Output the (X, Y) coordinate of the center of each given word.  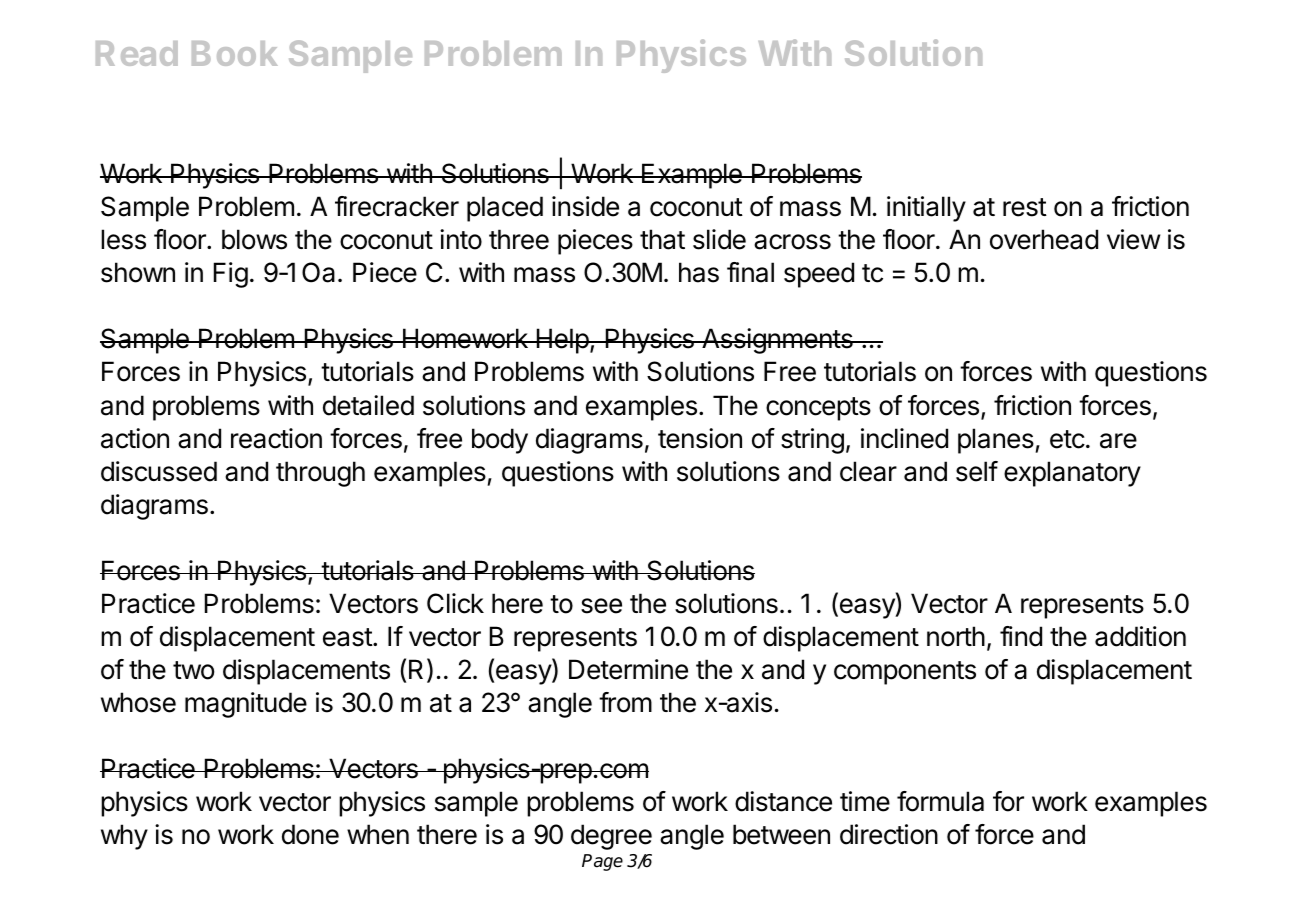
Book (235, 53)
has (699, 272)
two (193, 670)
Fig (231, 275)
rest (1025, 207)
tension (700, 438)
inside (585, 206)
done (310, 834)
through (320, 474)
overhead (1044, 239)
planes (996, 441)
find (1021, 636)
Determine (628, 669)
